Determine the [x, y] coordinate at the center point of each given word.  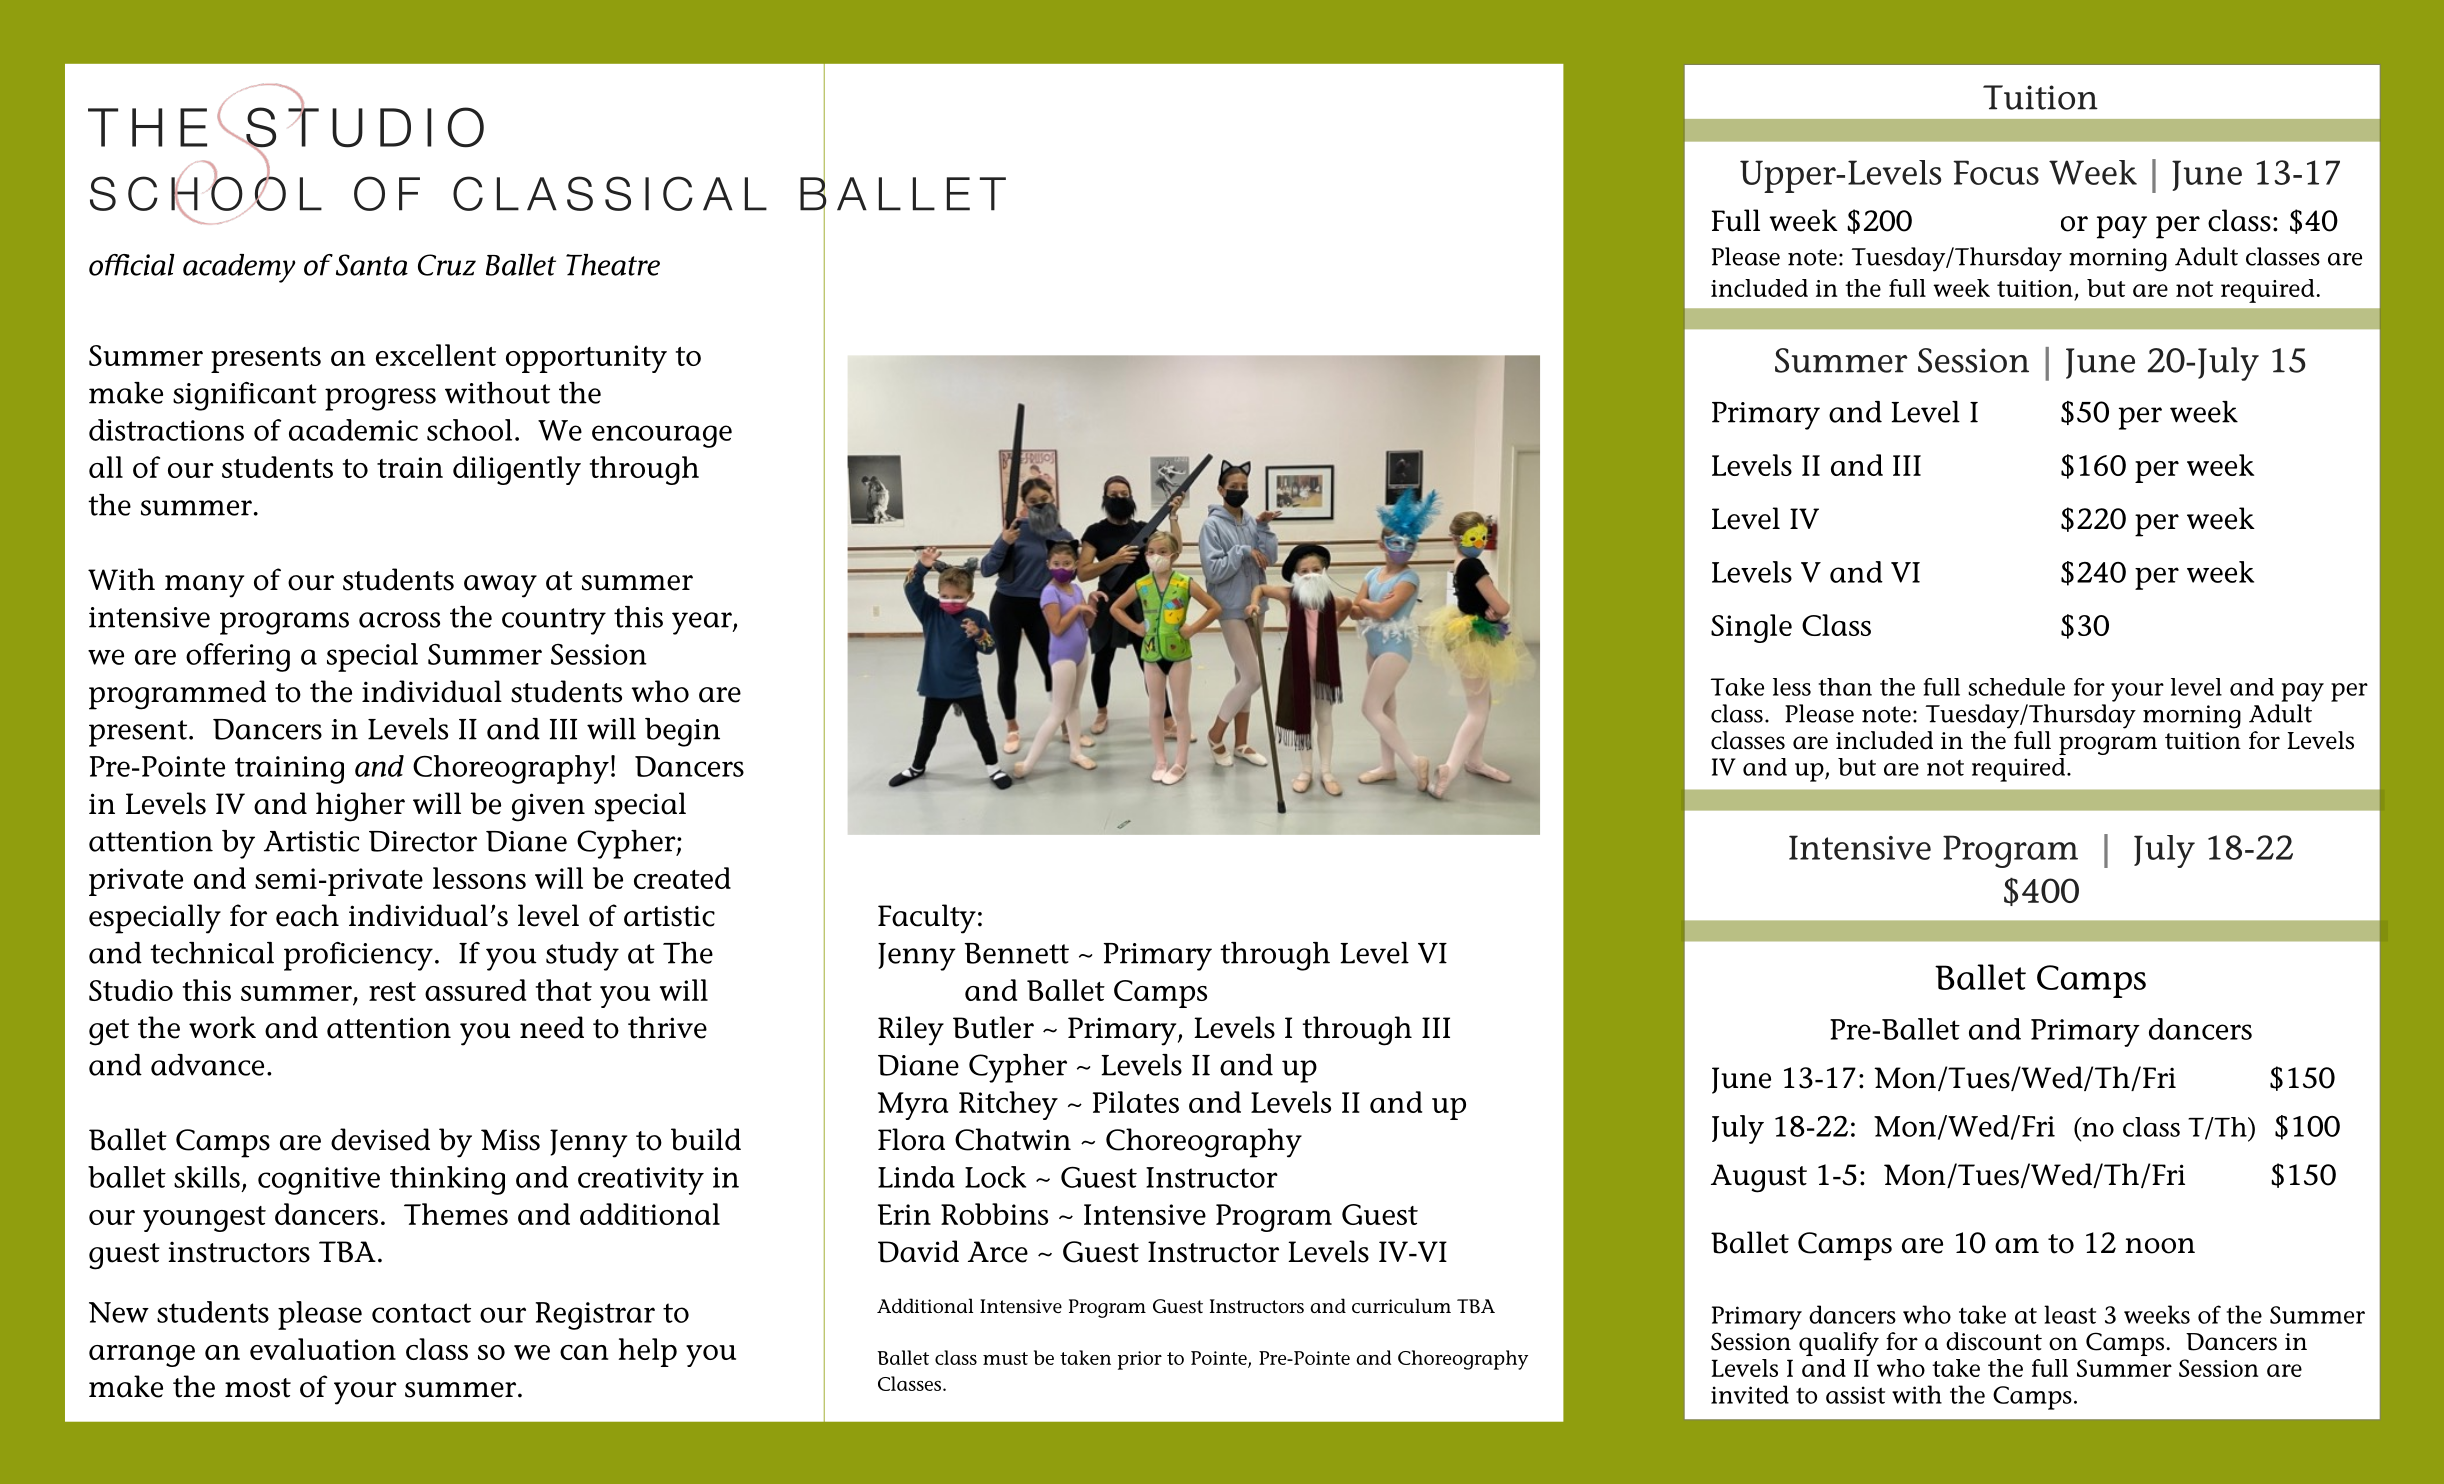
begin [682, 732]
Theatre [613, 265]
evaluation [323, 1349]
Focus [1996, 172]
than [1845, 687]
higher [360, 807]
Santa [372, 265]
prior [1140, 1360]
